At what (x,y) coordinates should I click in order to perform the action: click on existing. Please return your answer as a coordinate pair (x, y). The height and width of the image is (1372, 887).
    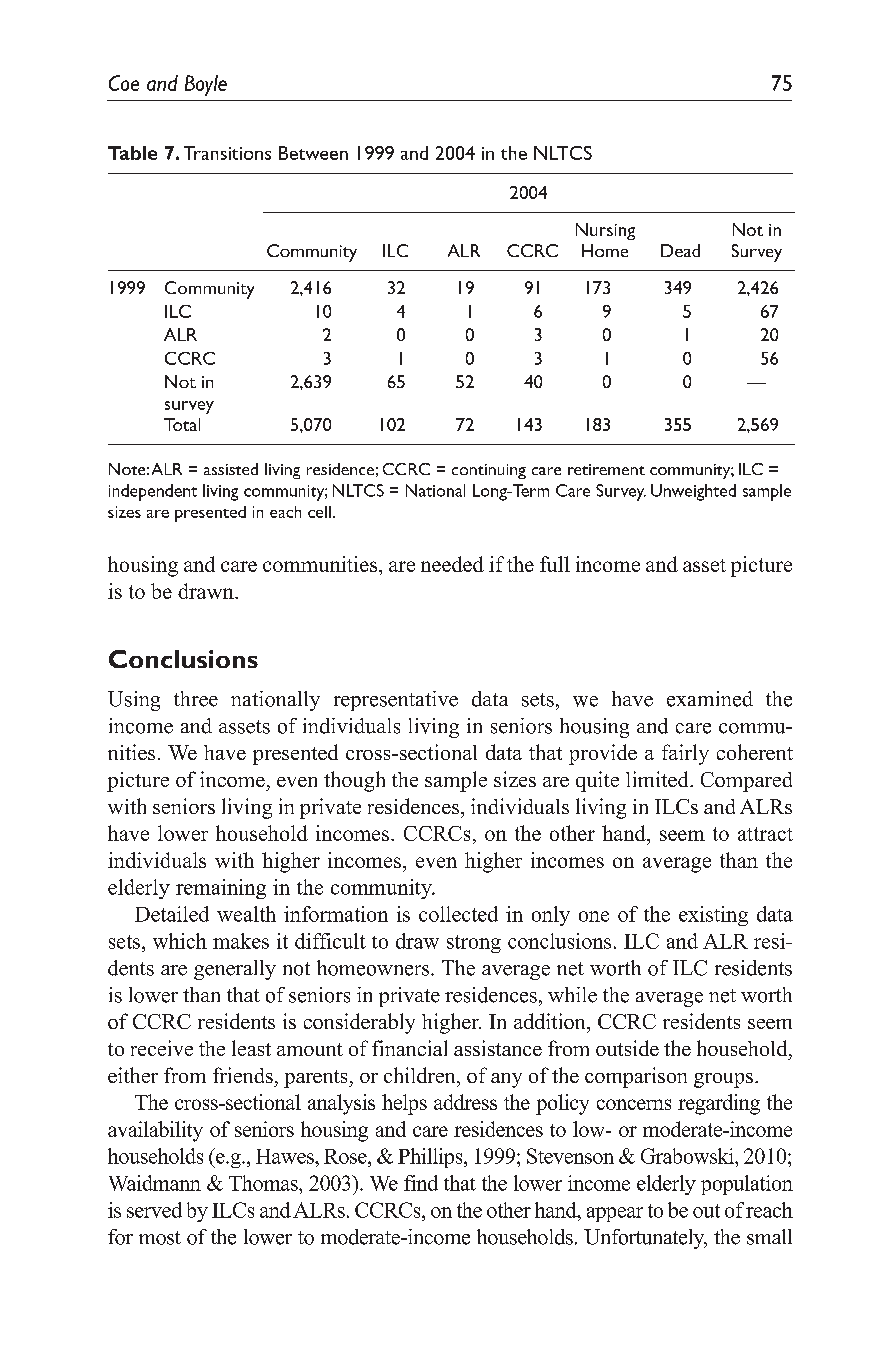
    Looking at the image, I should click on (713, 916).
